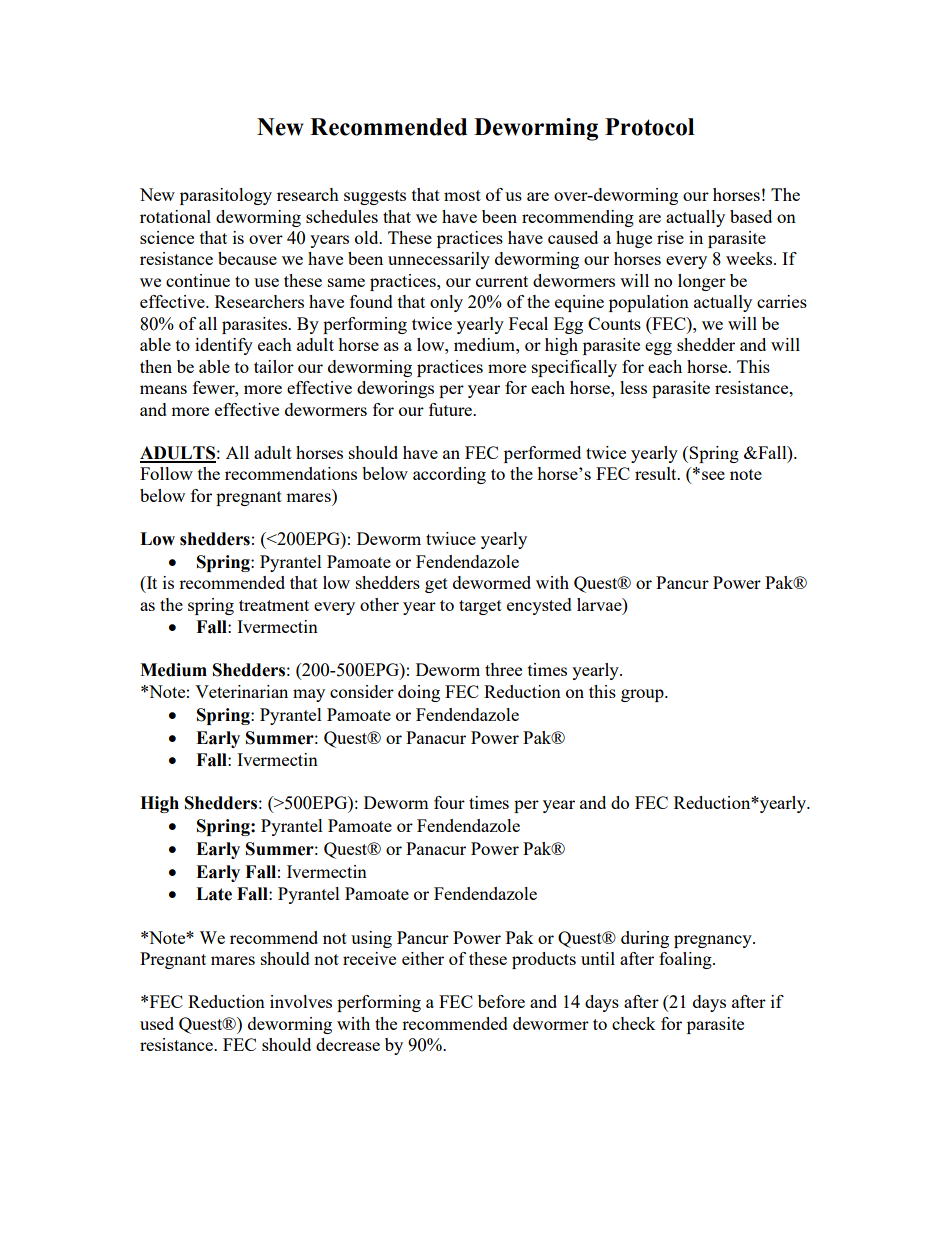  I want to click on involves, so click(301, 1001).
